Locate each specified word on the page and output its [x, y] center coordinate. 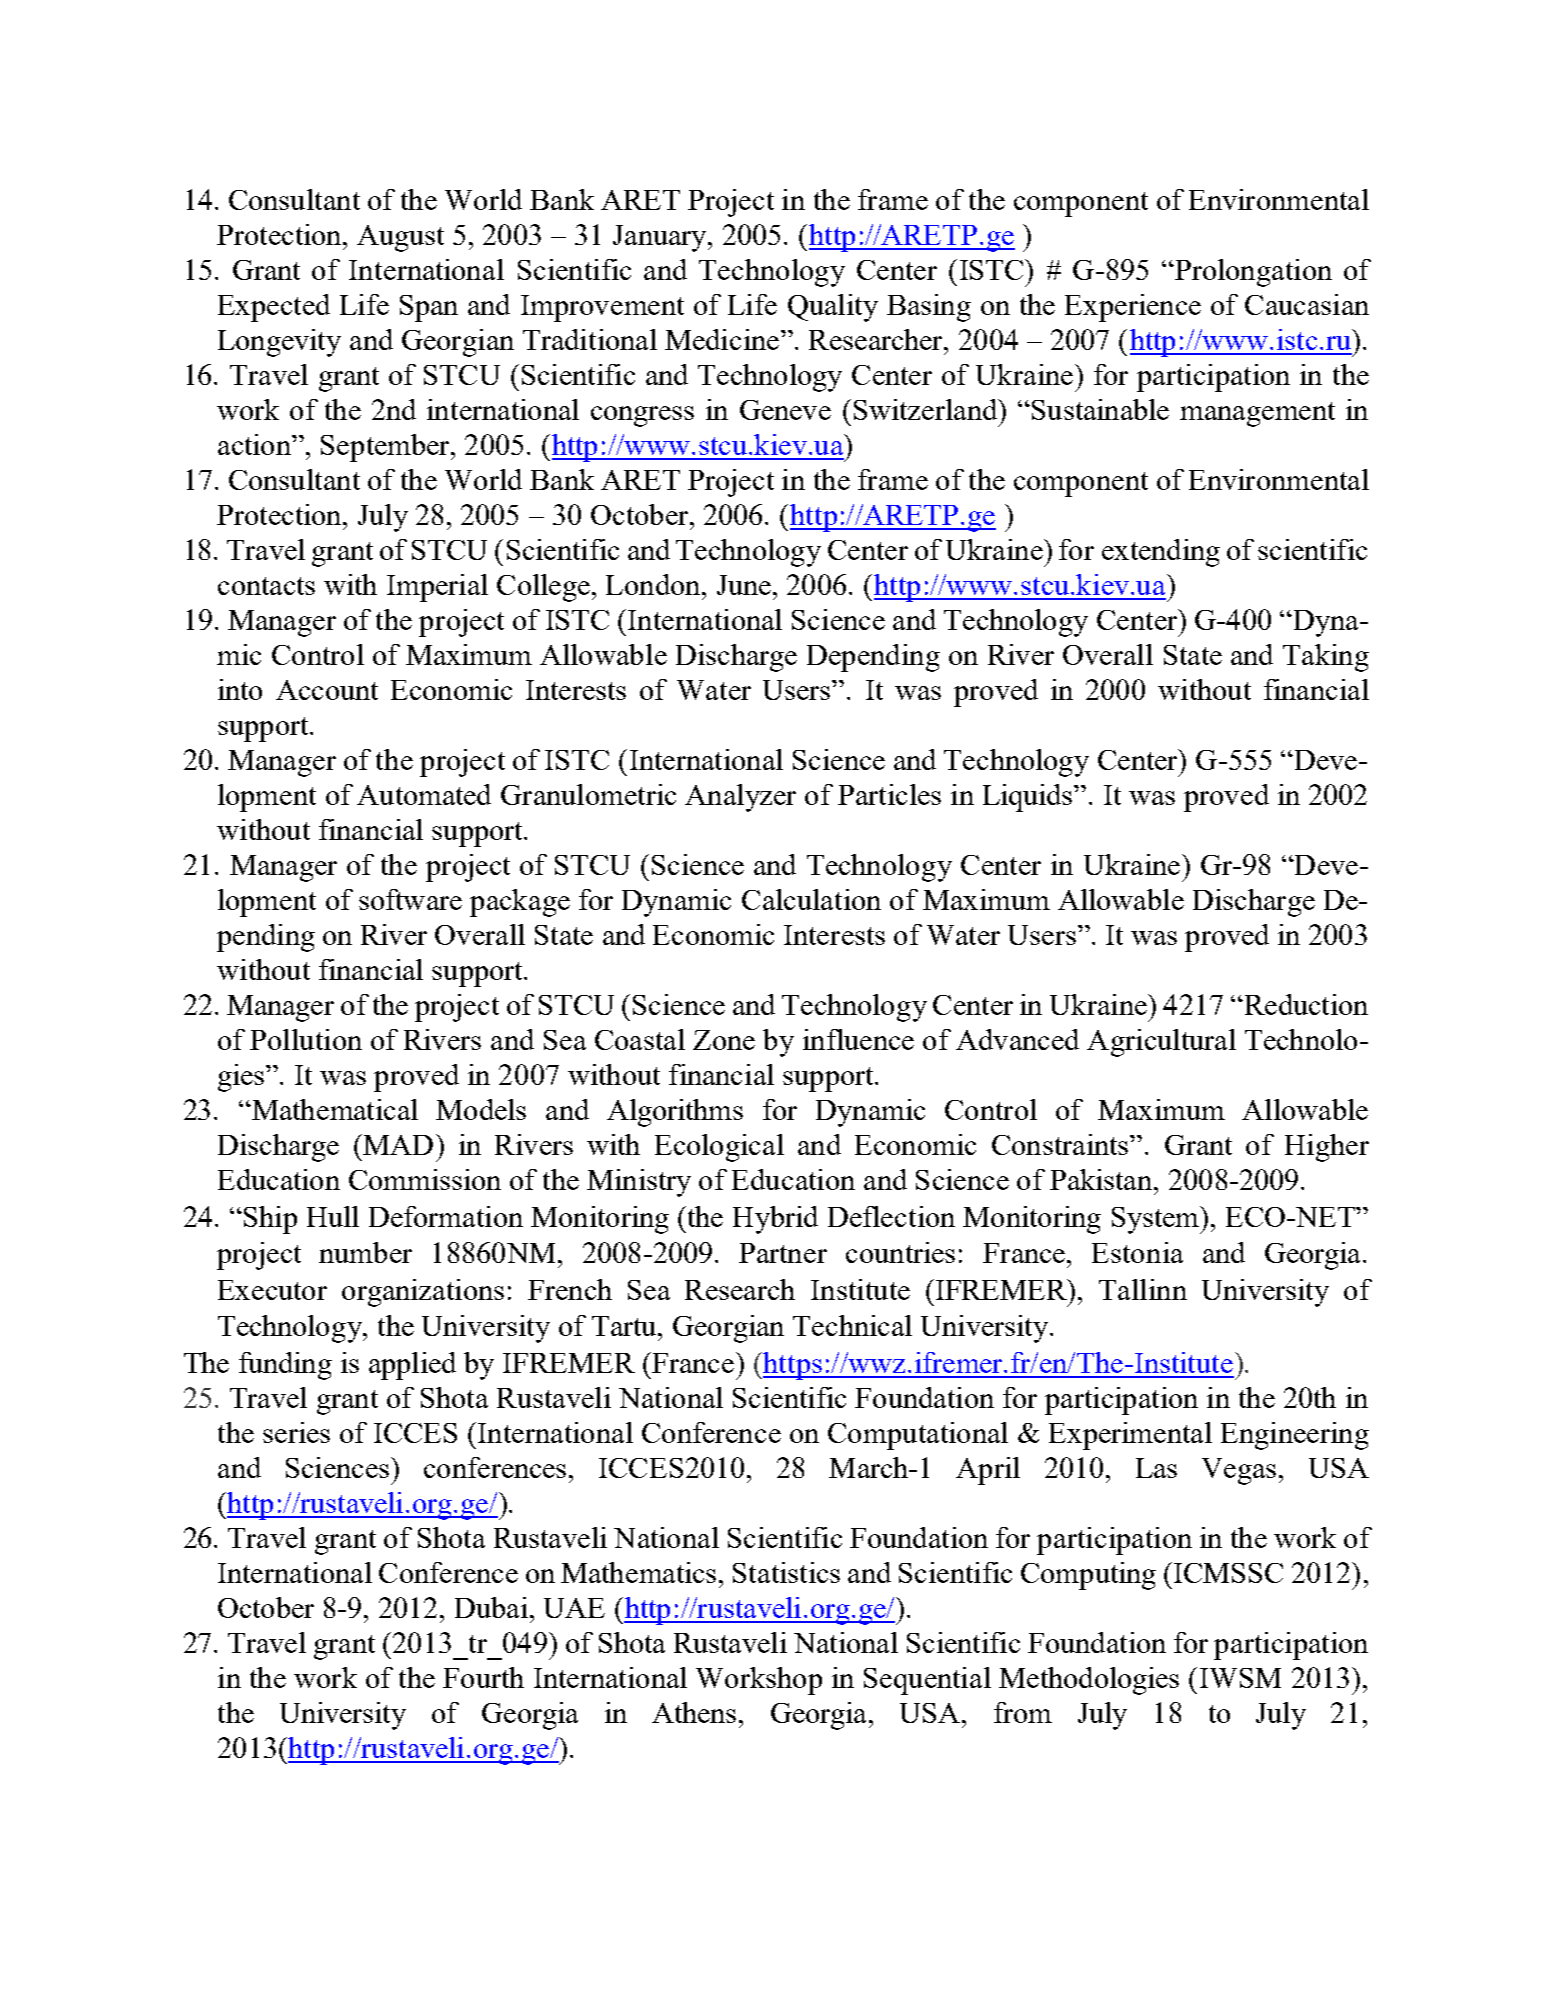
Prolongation [1252, 273]
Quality [833, 308]
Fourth [483, 1677]
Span [429, 308]
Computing [1088, 1576]
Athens [696, 1712]
